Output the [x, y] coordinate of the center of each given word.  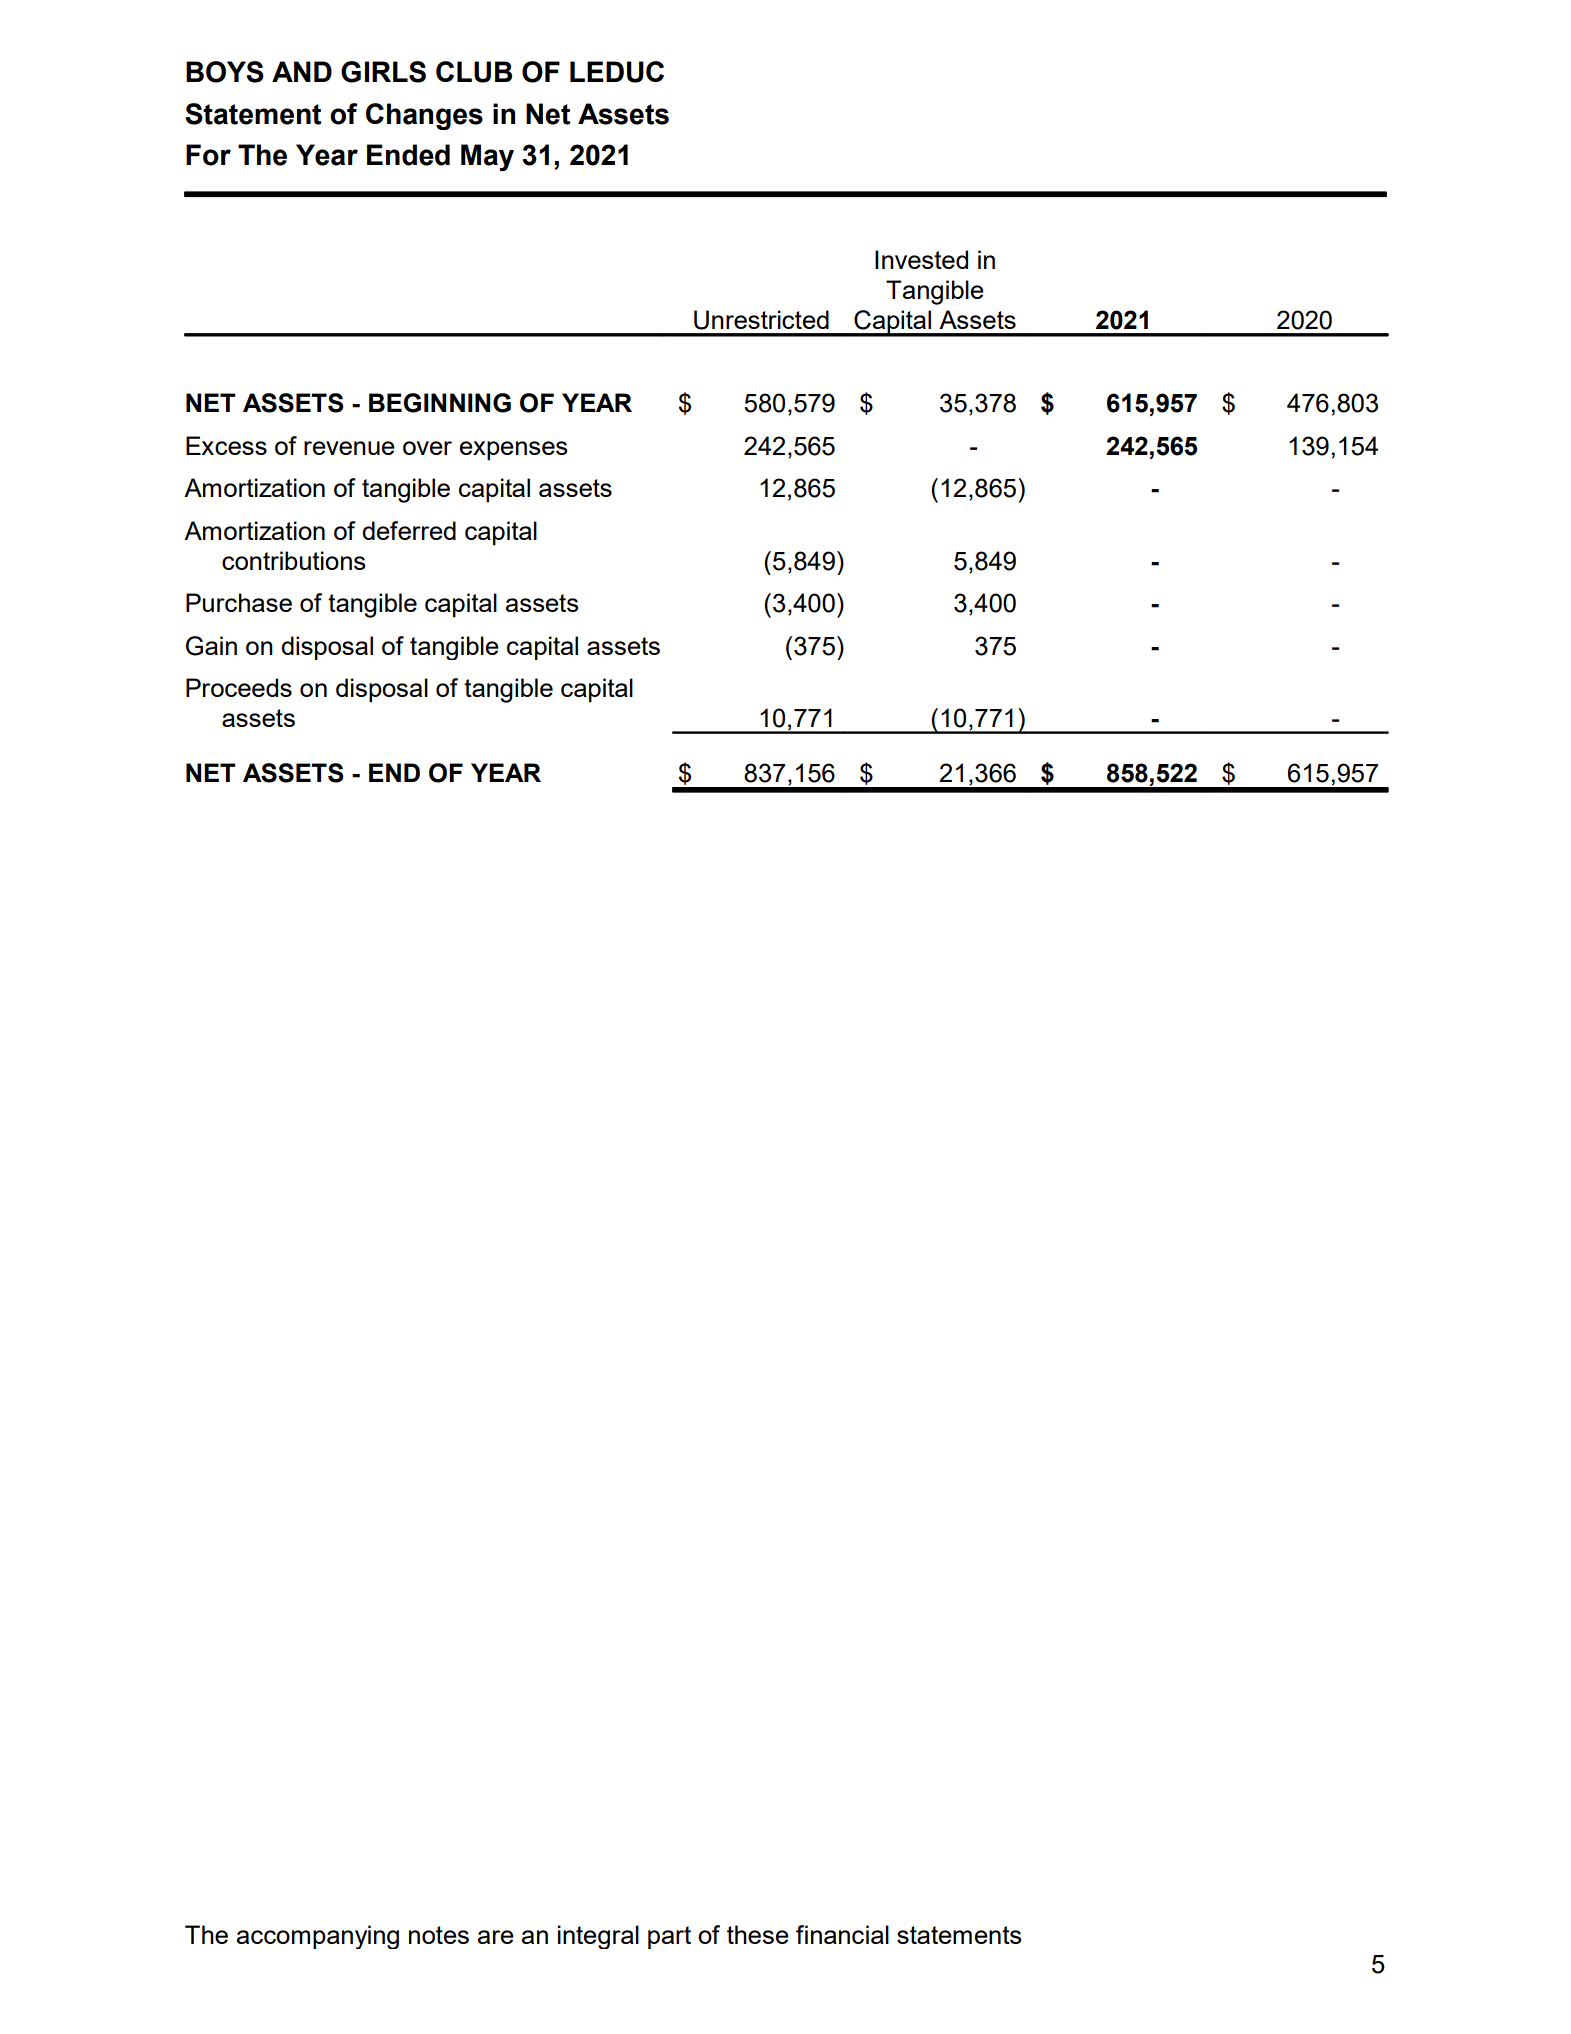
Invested [921, 259]
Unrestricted [761, 320]
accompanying [318, 1937]
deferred [409, 530]
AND [302, 71]
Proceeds [239, 687]
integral [598, 1937]
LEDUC [617, 72]
